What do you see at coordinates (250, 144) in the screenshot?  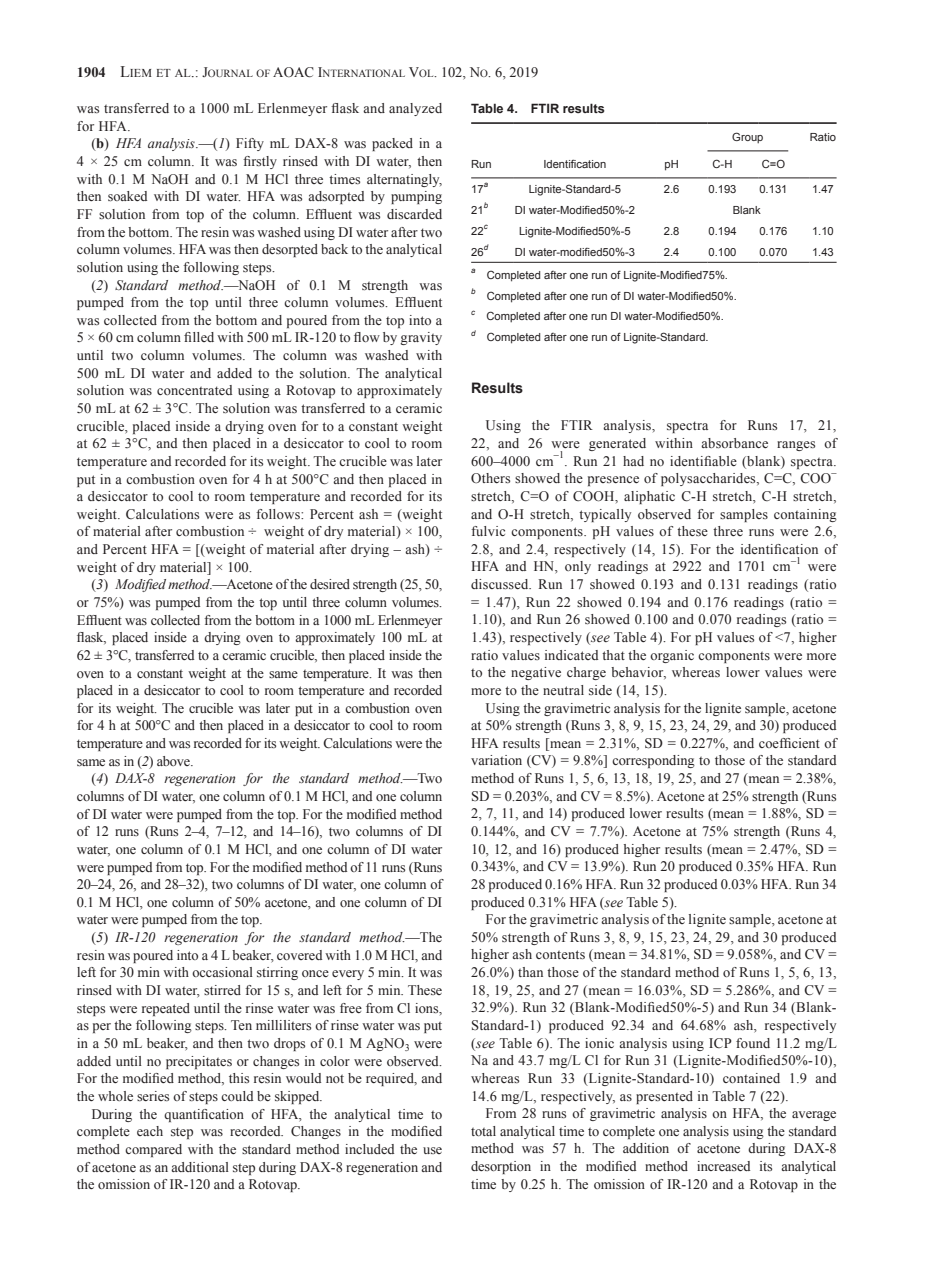 I see `Fifty` at bounding box center [250, 144].
